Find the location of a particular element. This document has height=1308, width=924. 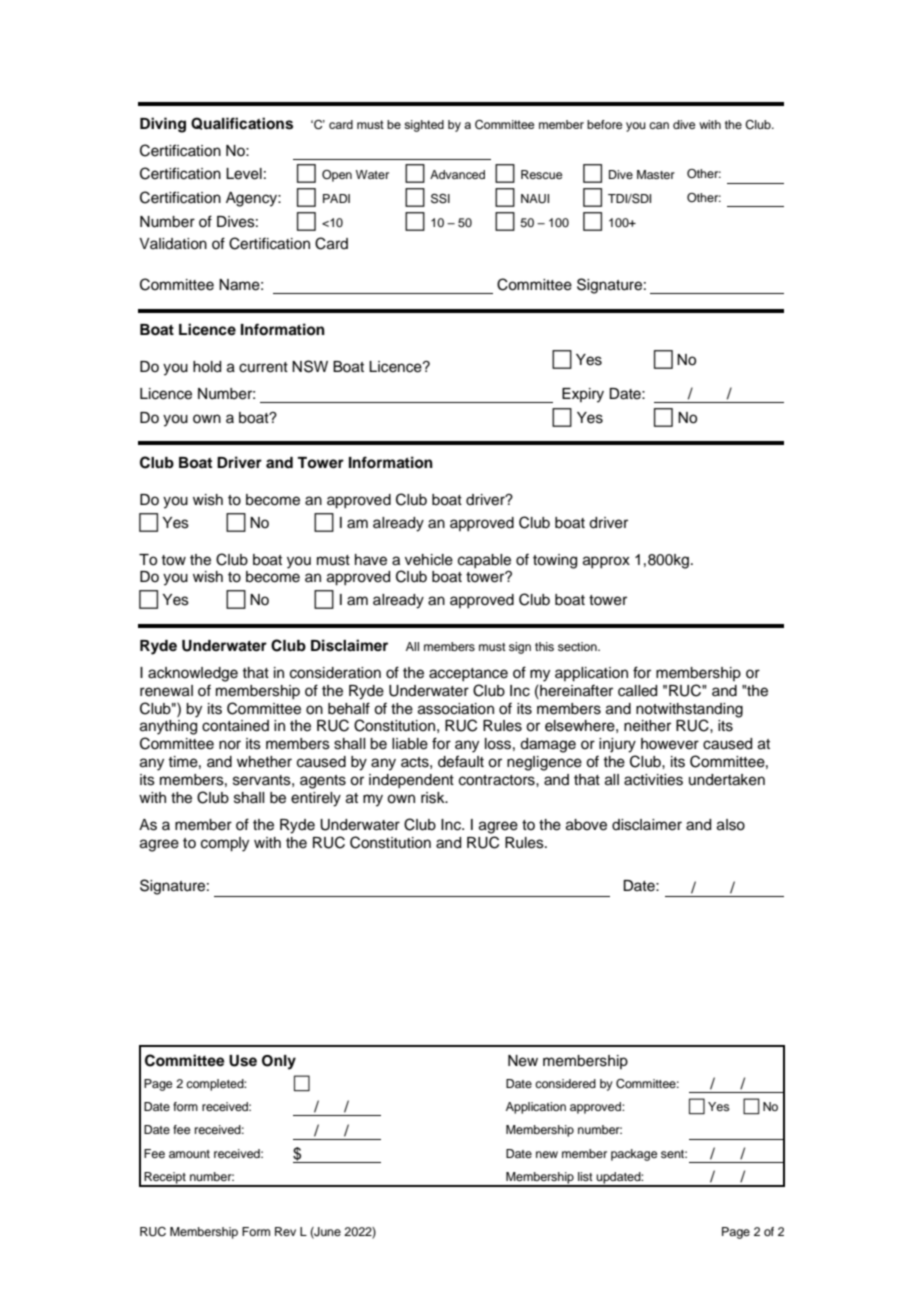

hold is located at coordinates (207, 367).
